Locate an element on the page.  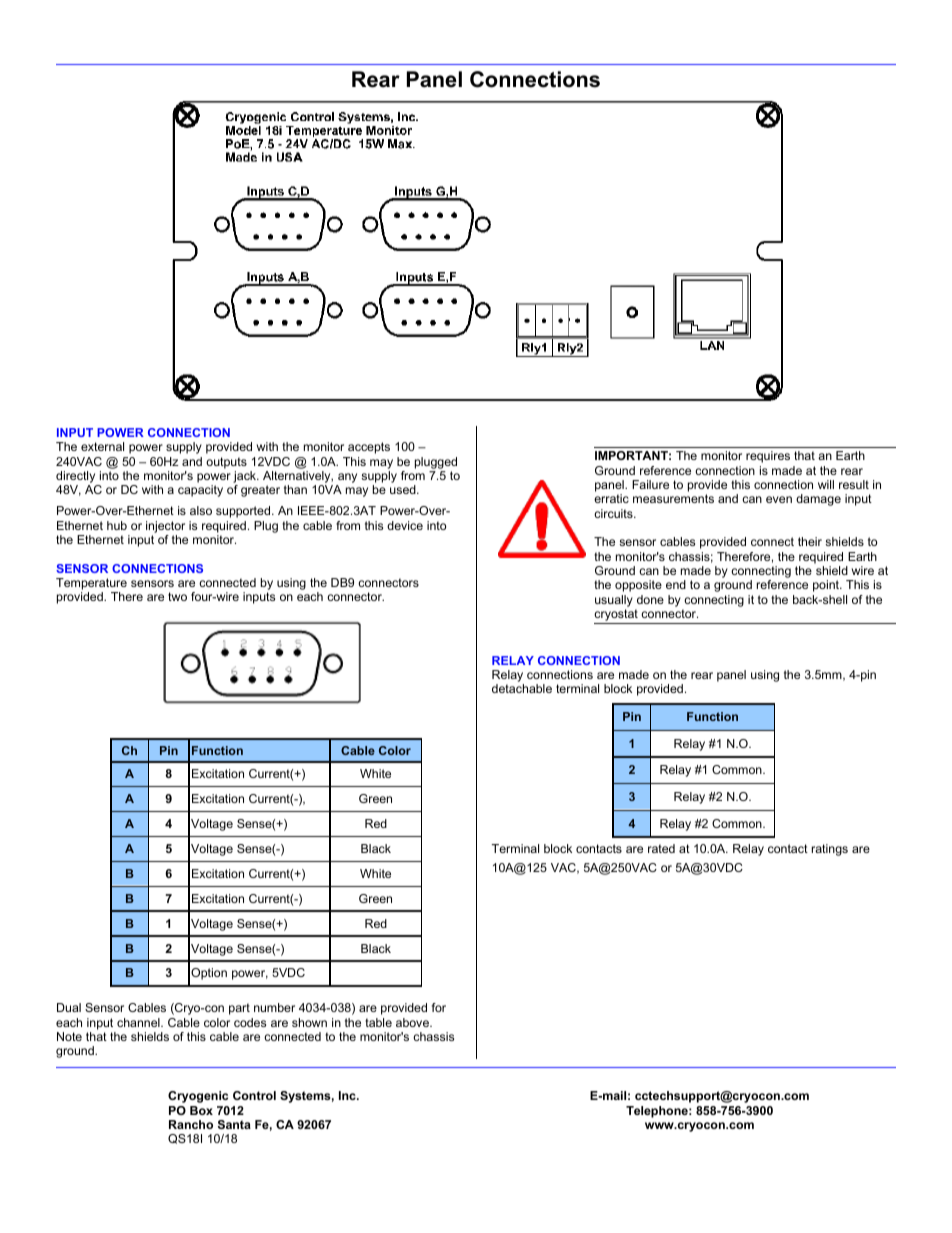
above is located at coordinates (413, 1022).
